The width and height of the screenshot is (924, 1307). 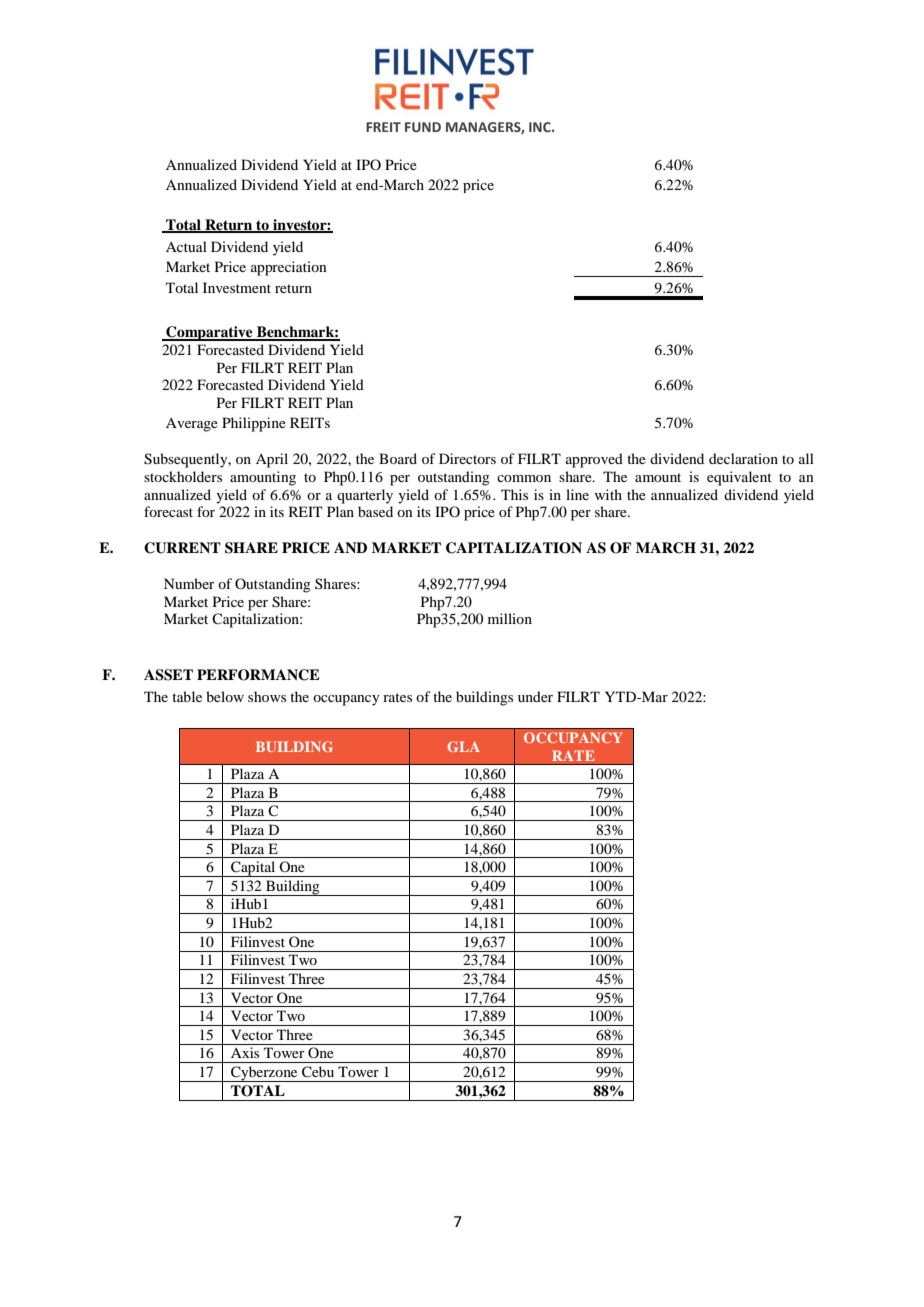 I want to click on Philippine, so click(x=254, y=424).
